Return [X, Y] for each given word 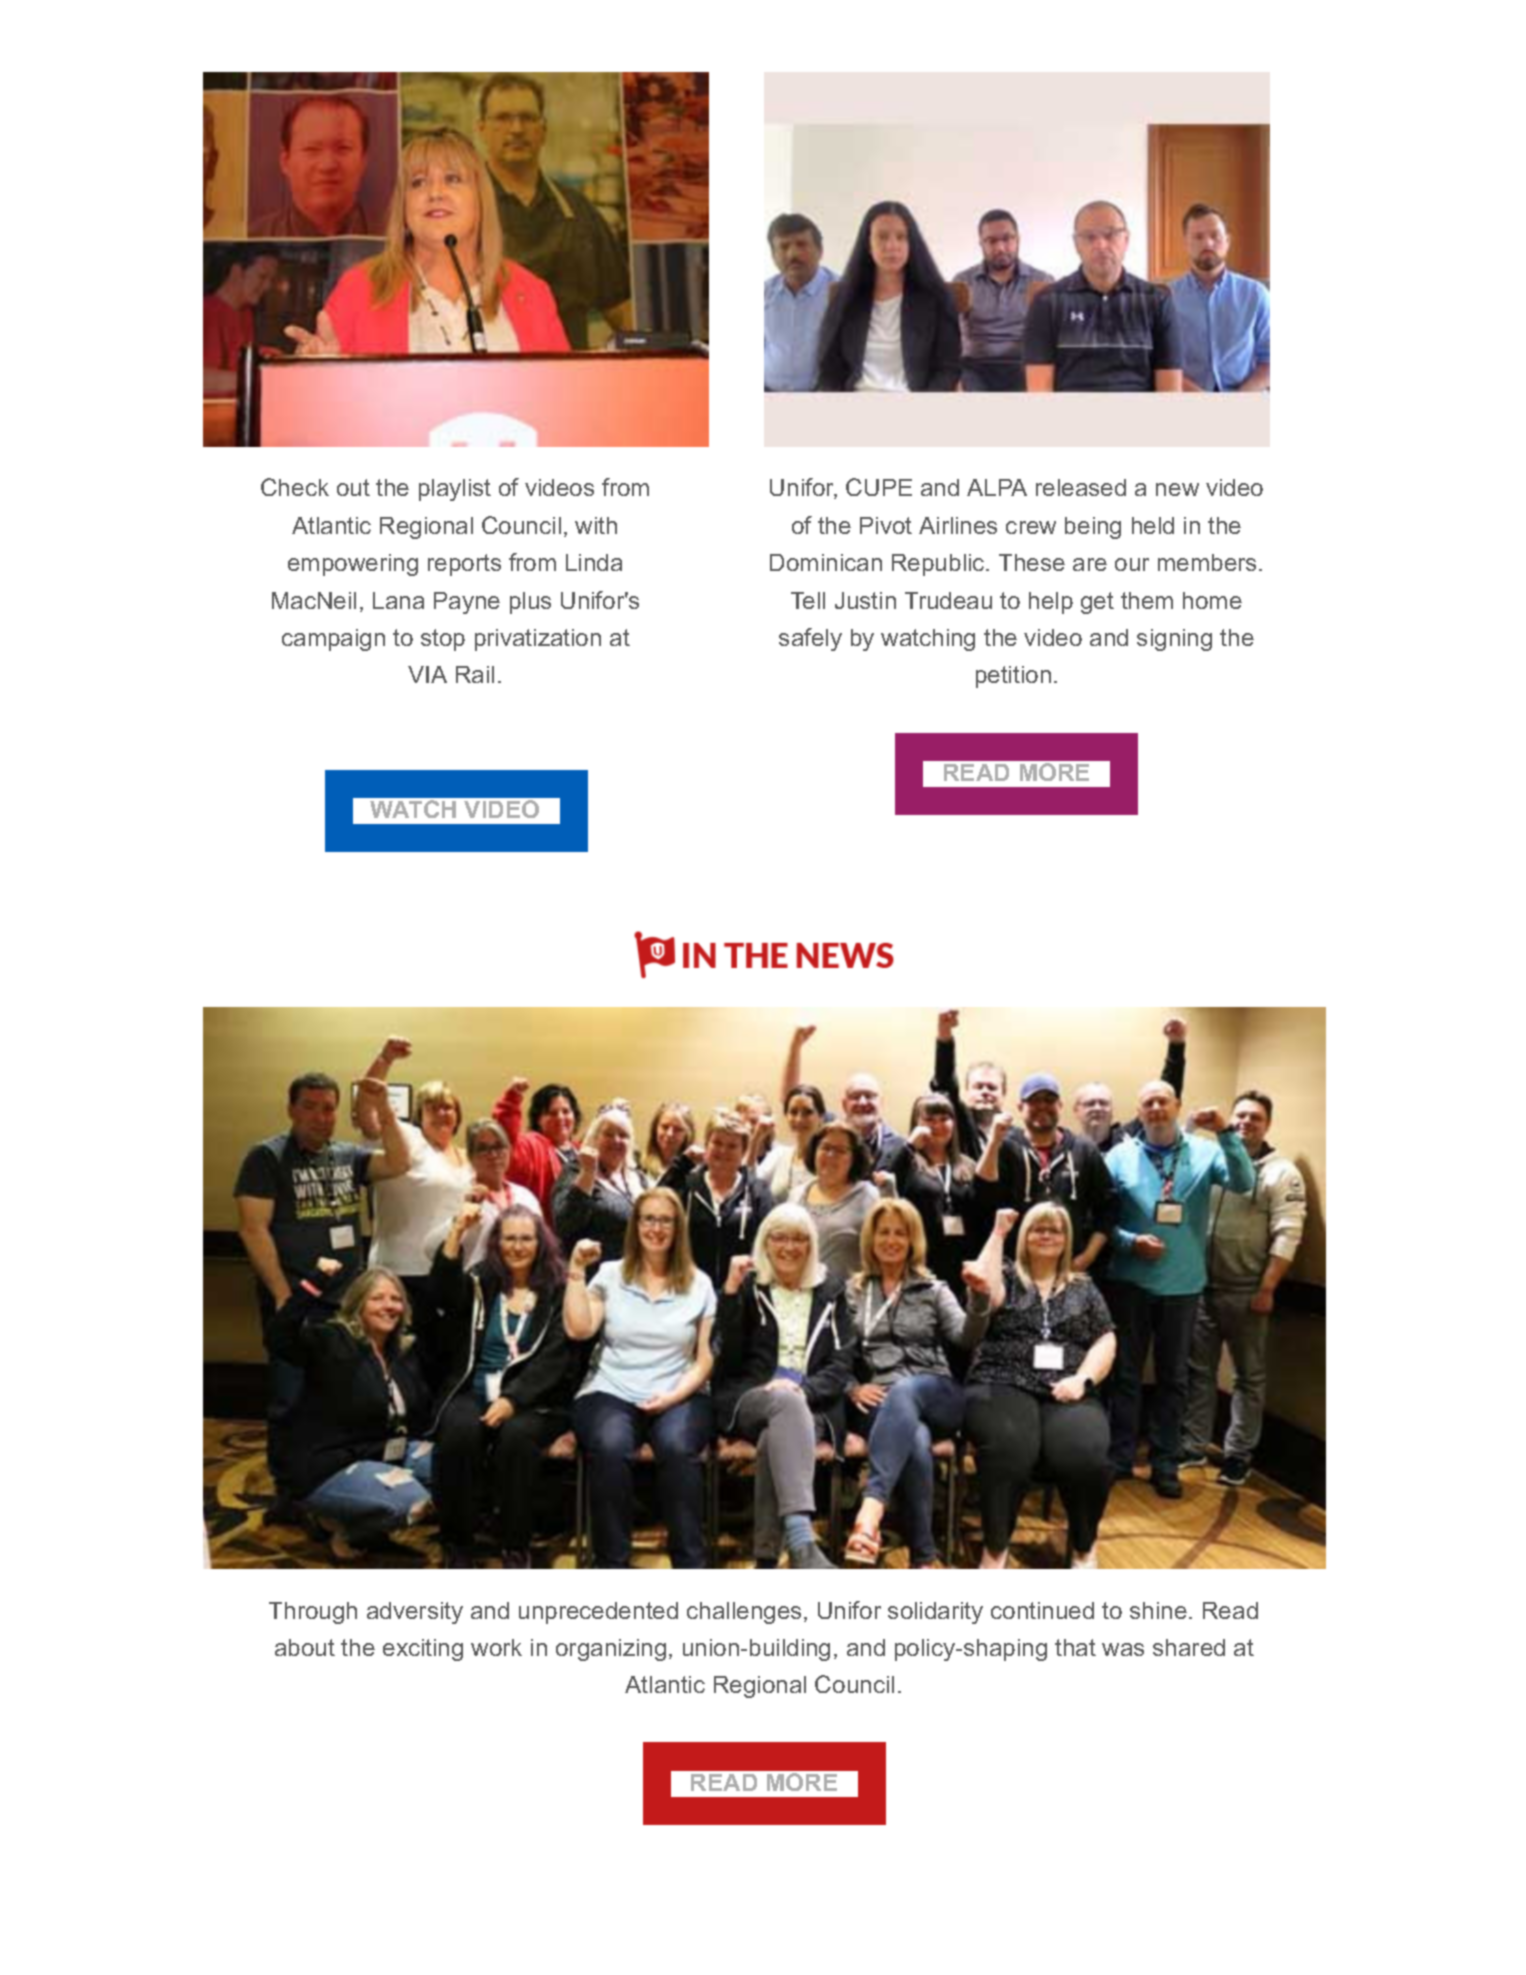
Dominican [826, 562]
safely [810, 639]
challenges [744, 1613]
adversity [415, 1613]
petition [1013, 677]
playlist [455, 490]
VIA [427, 674]
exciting [423, 1650]
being [1093, 528]
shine [1158, 1610]
